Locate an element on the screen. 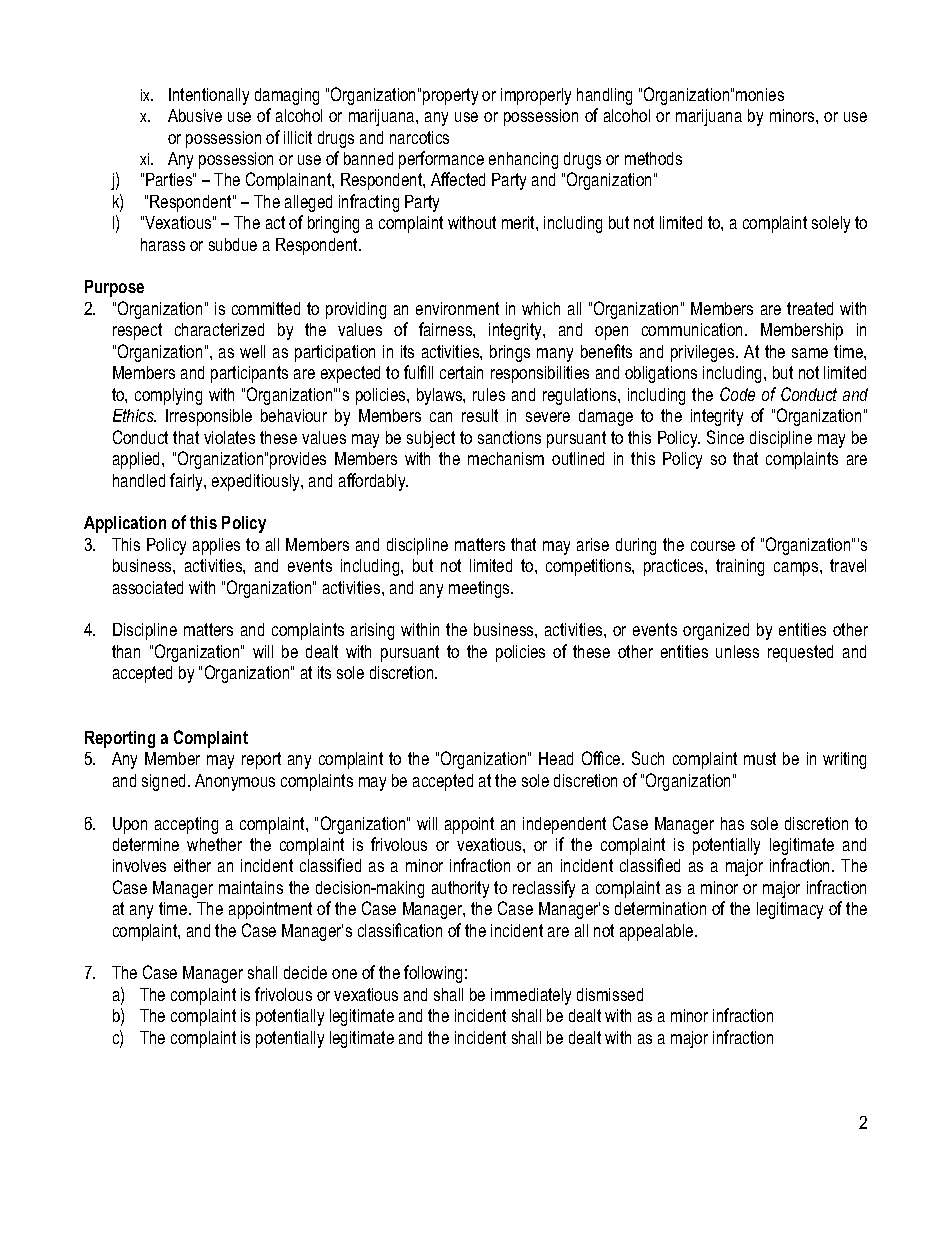 The height and width of the screenshot is (1233, 952). legitimacy is located at coordinates (790, 910).
